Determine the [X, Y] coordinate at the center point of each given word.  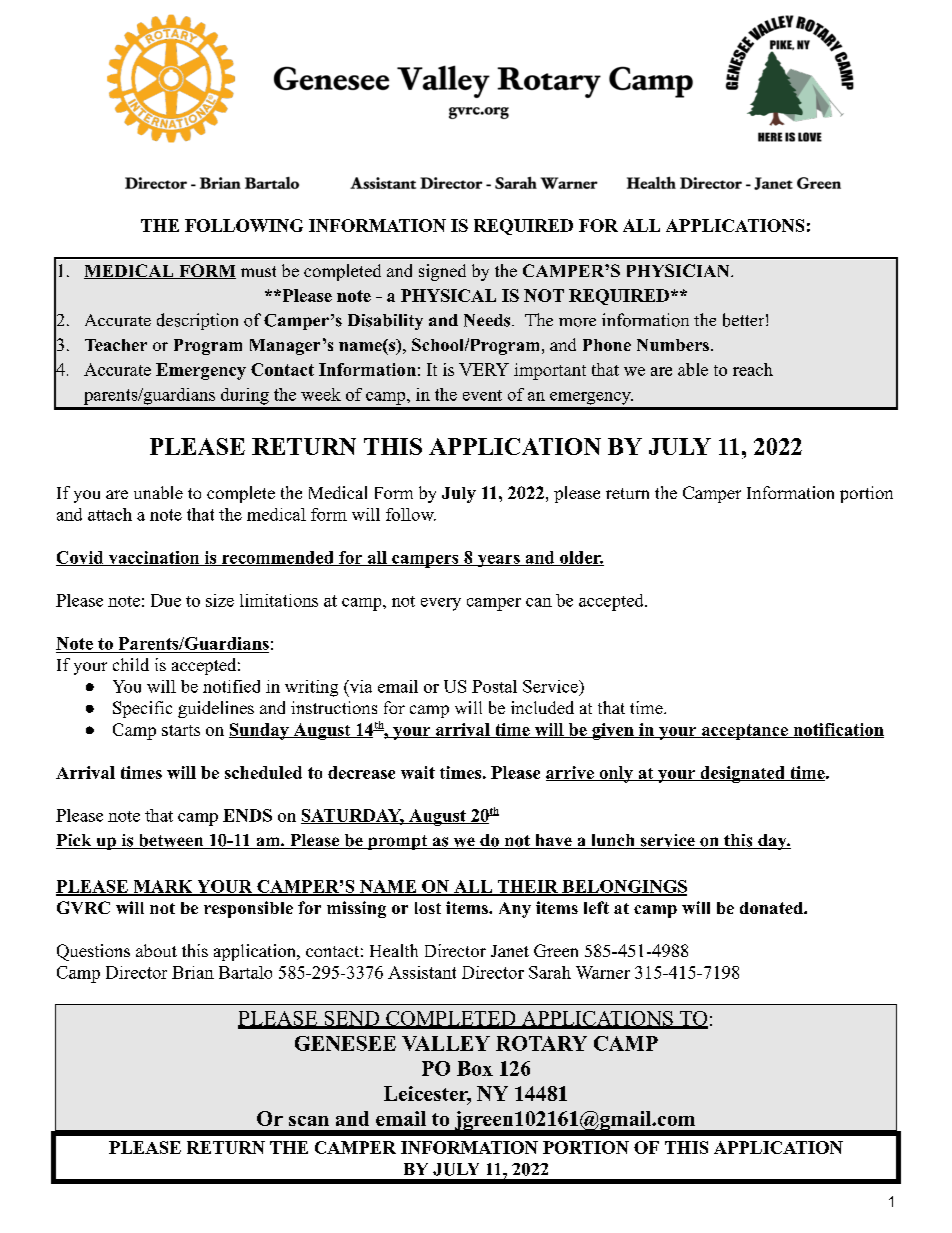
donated [772, 908]
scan [309, 1121]
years [498, 561]
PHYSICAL [448, 295]
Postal [494, 686]
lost [428, 908]
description [197, 321]
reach [753, 369]
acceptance [744, 732]
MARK [163, 887]
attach [110, 514]
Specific [142, 709]
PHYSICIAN [679, 270]
